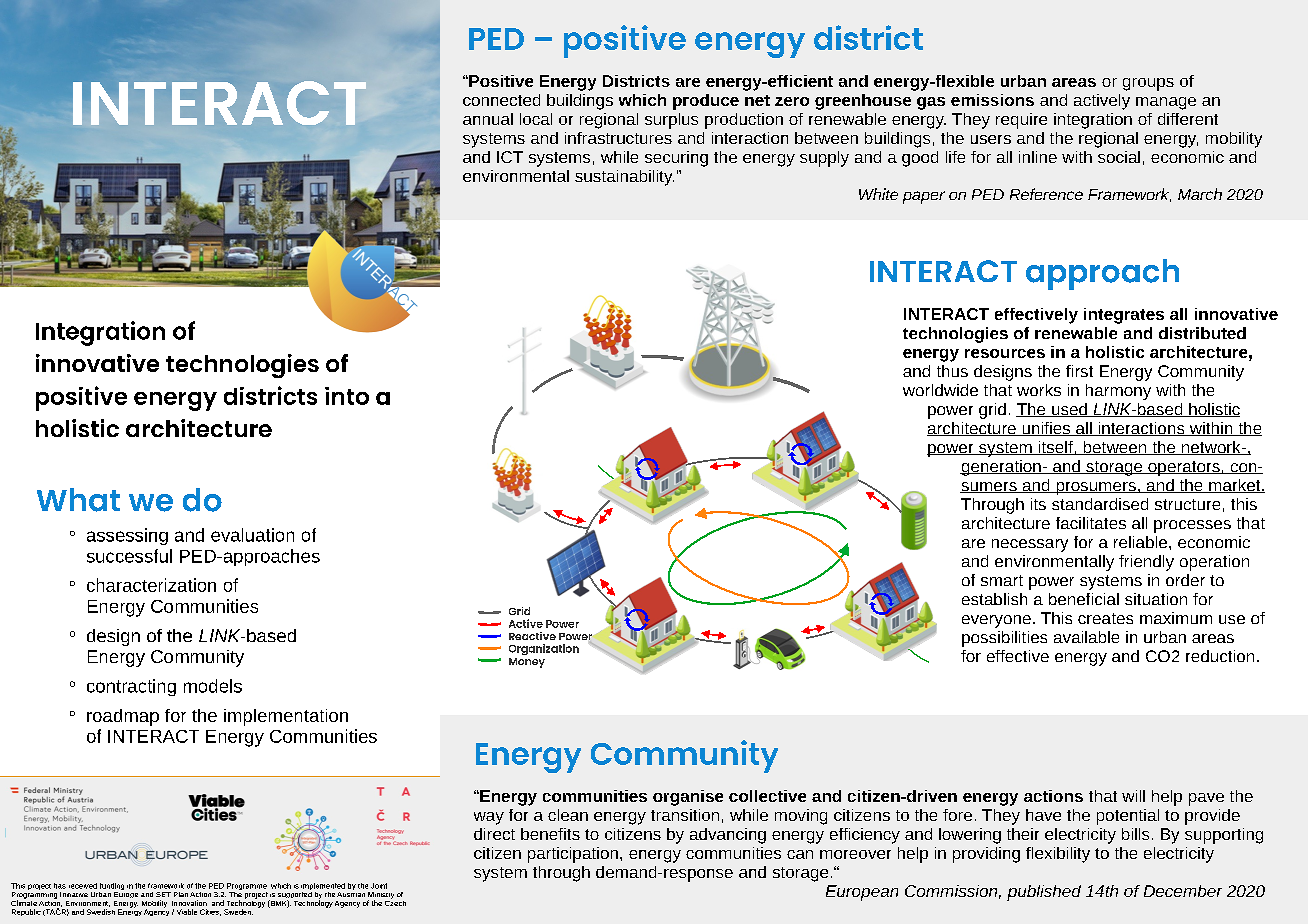 This screenshot has height=924, width=1308. Describe the element at coordinates (573, 855) in the screenshot. I see `participation` at that location.
